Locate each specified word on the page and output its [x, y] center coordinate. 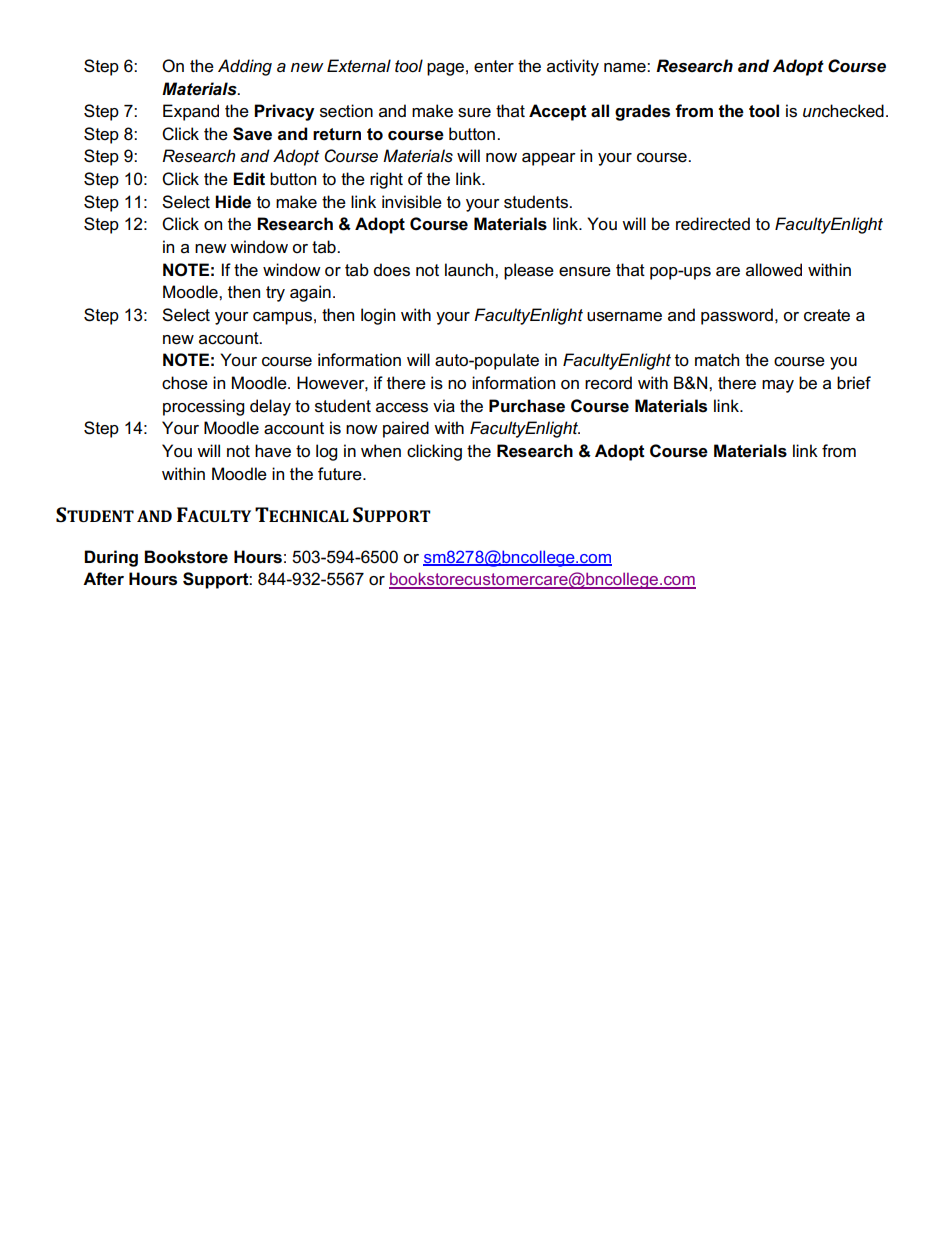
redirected [713, 224]
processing [203, 407]
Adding [245, 67]
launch [470, 270]
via [444, 406]
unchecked [843, 111]
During [111, 558]
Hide [233, 202]
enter [494, 66]
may [778, 386]
